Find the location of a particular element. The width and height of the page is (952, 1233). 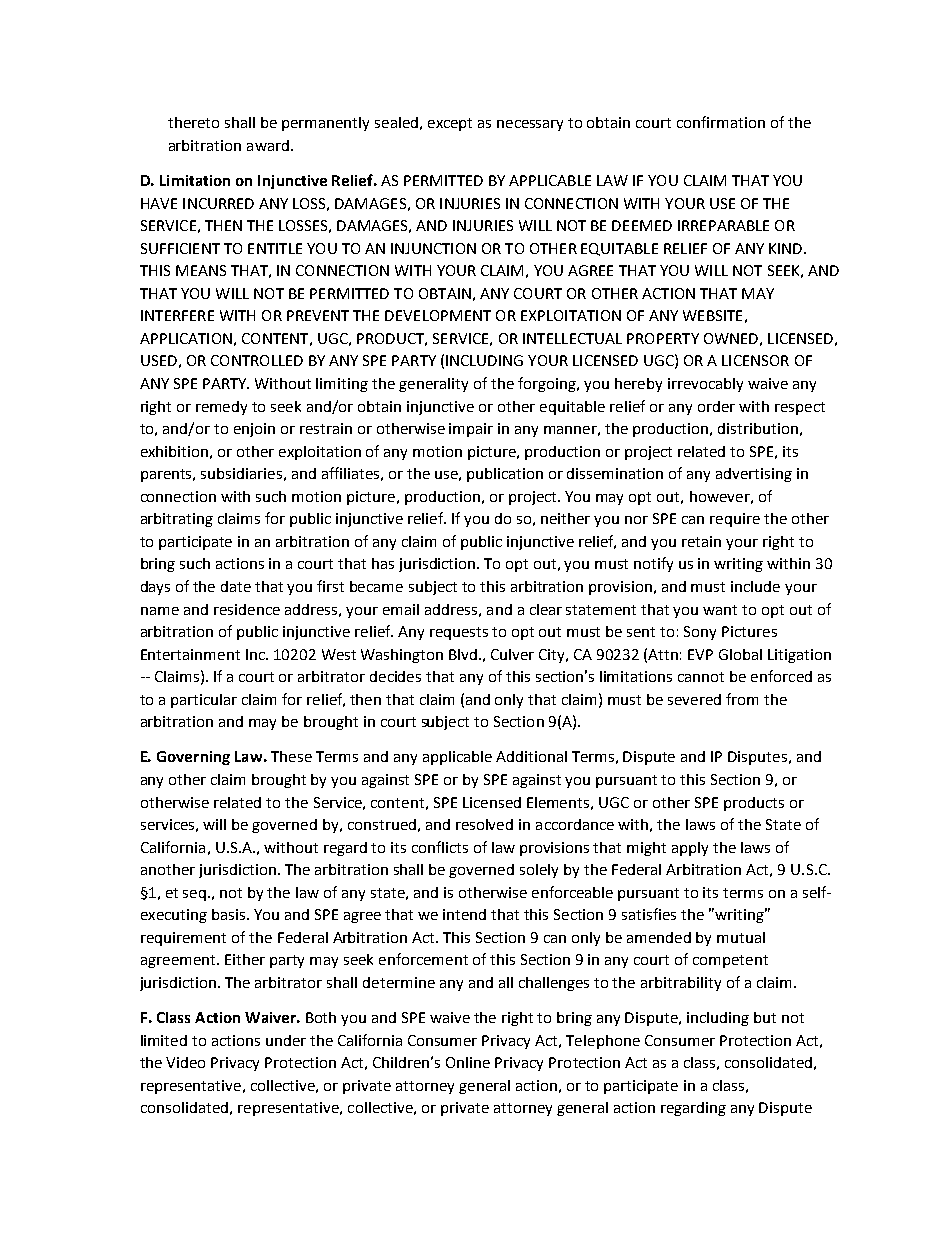

residence is located at coordinates (247, 609).
